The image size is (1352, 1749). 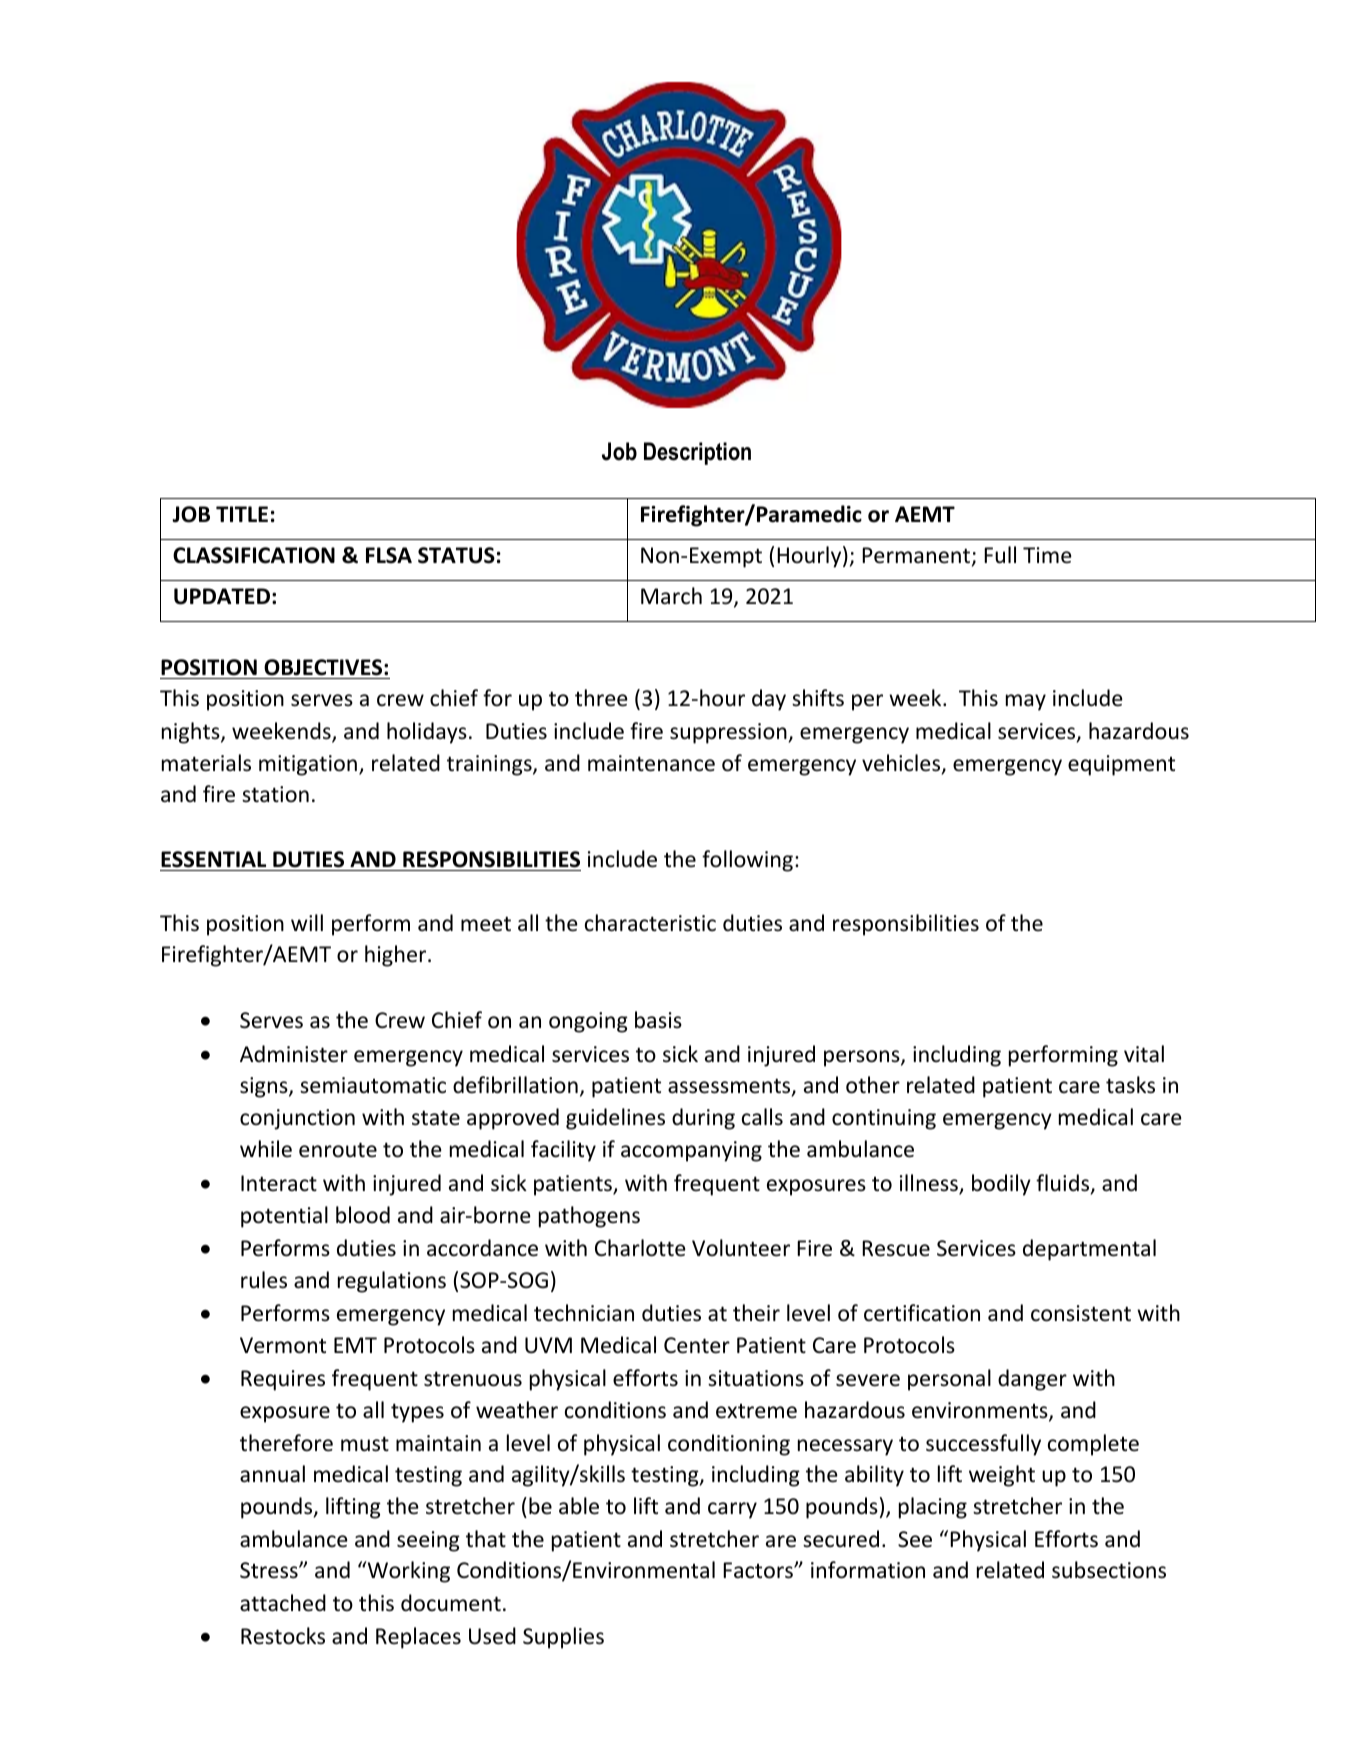 What do you see at coordinates (1109, 1570) in the screenshot?
I see `subsections` at bounding box center [1109, 1570].
